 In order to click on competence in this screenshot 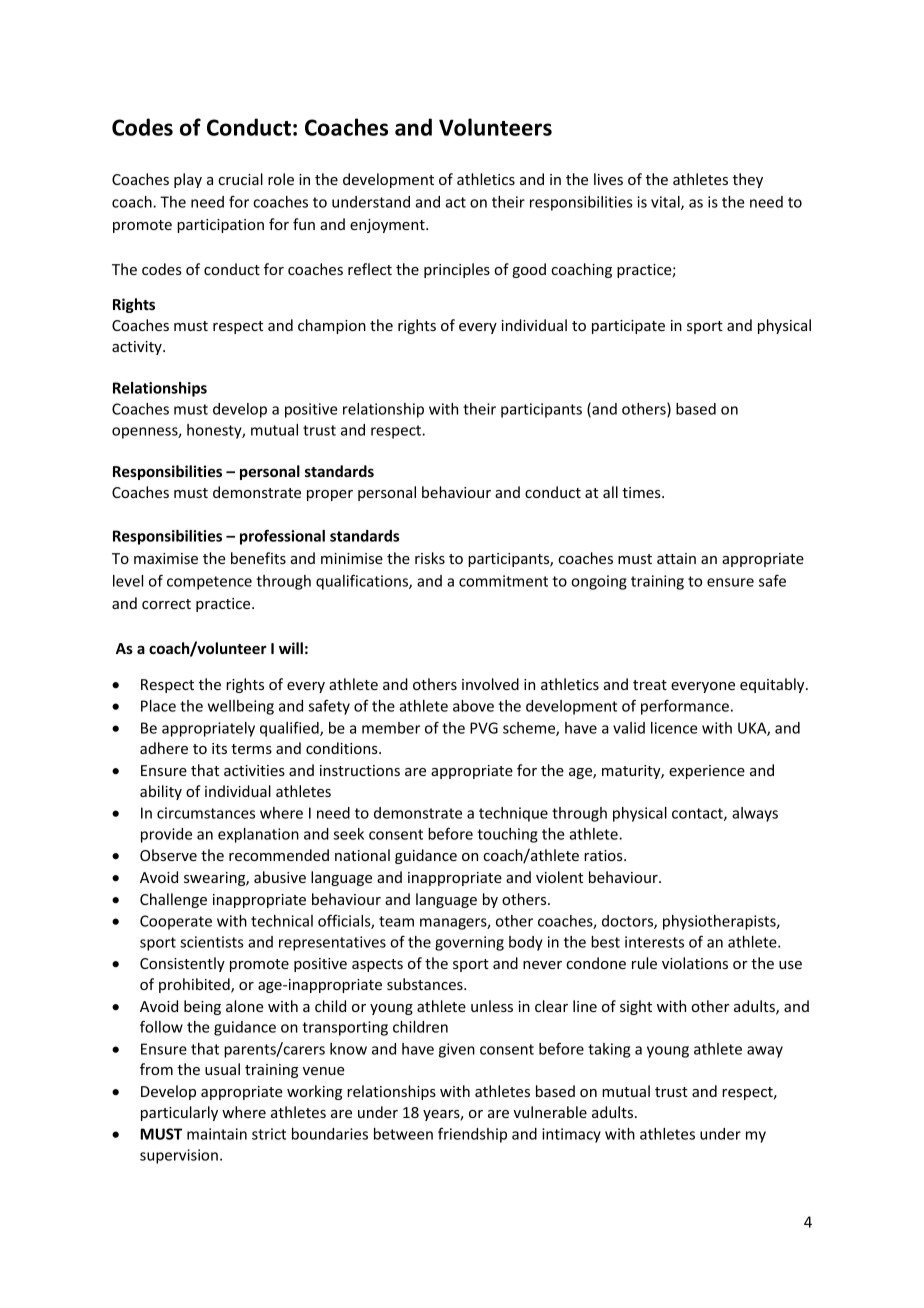, I will do `click(209, 583)`.
